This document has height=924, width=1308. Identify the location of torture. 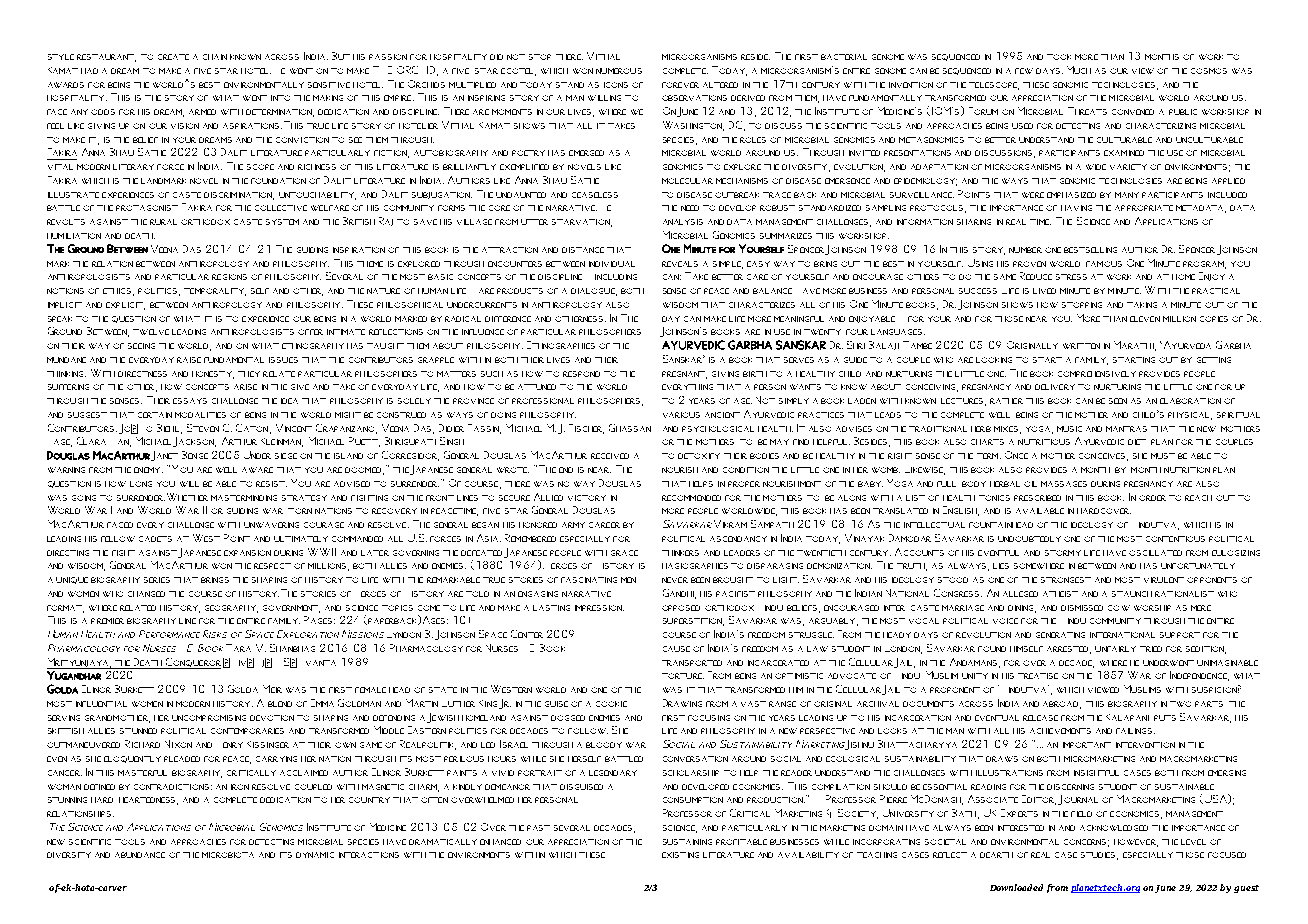
(683, 676).
